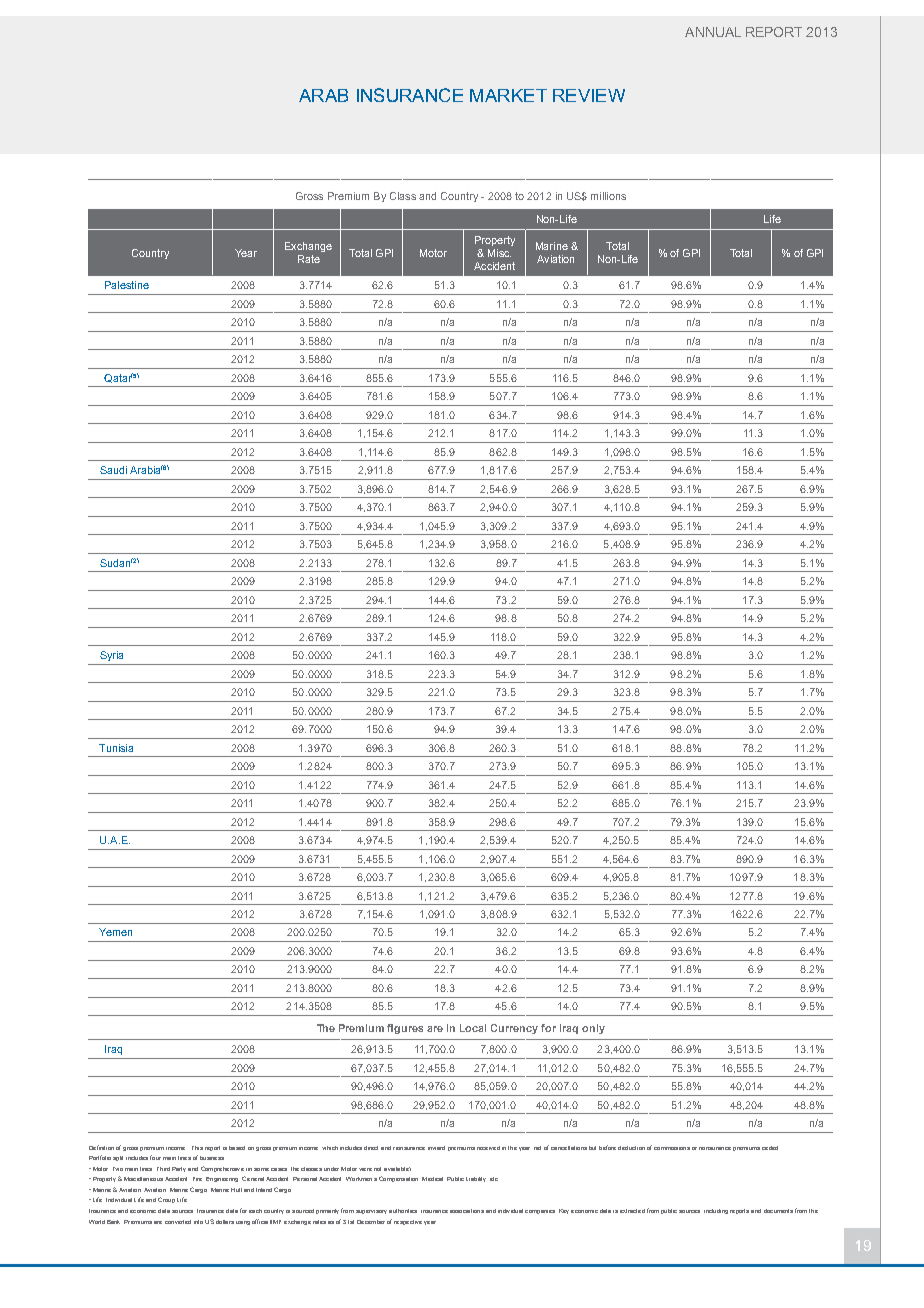 The width and height of the screenshot is (924, 1308). I want to click on millions, so click(608, 196).
